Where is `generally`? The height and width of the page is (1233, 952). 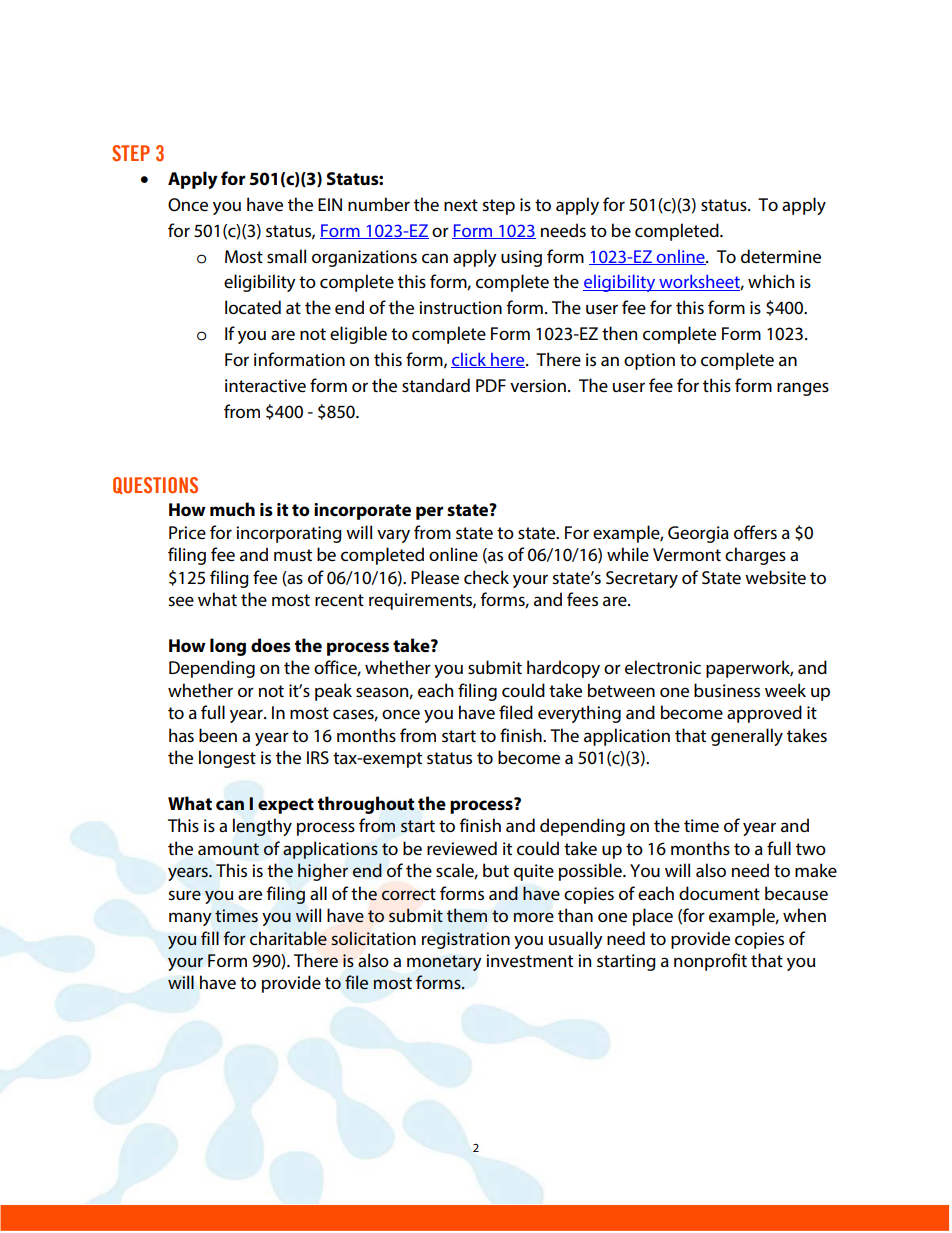
generally is located at coordinates (747, 737).
